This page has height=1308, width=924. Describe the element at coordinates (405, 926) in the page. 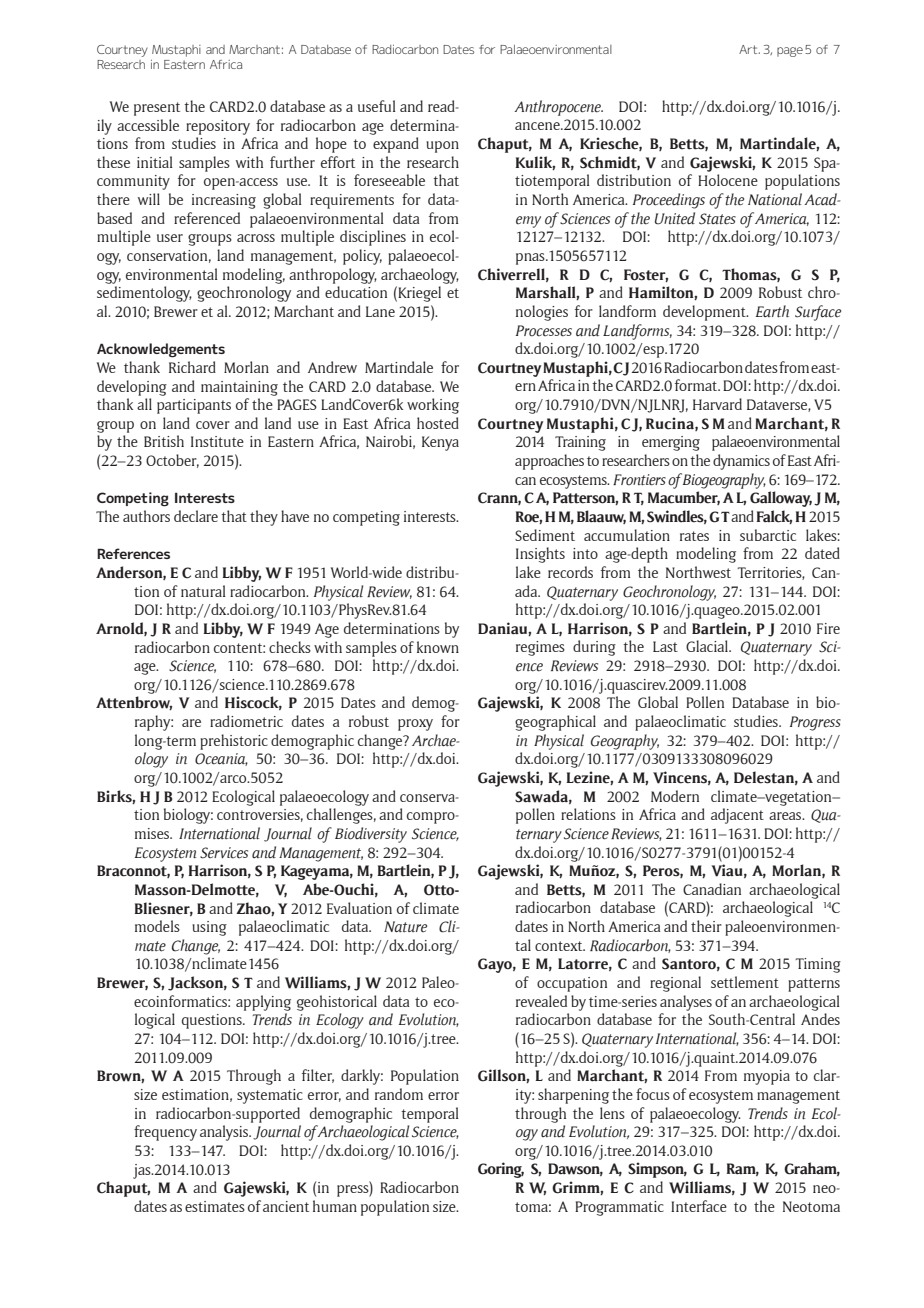

I see `Nature` at that location.
